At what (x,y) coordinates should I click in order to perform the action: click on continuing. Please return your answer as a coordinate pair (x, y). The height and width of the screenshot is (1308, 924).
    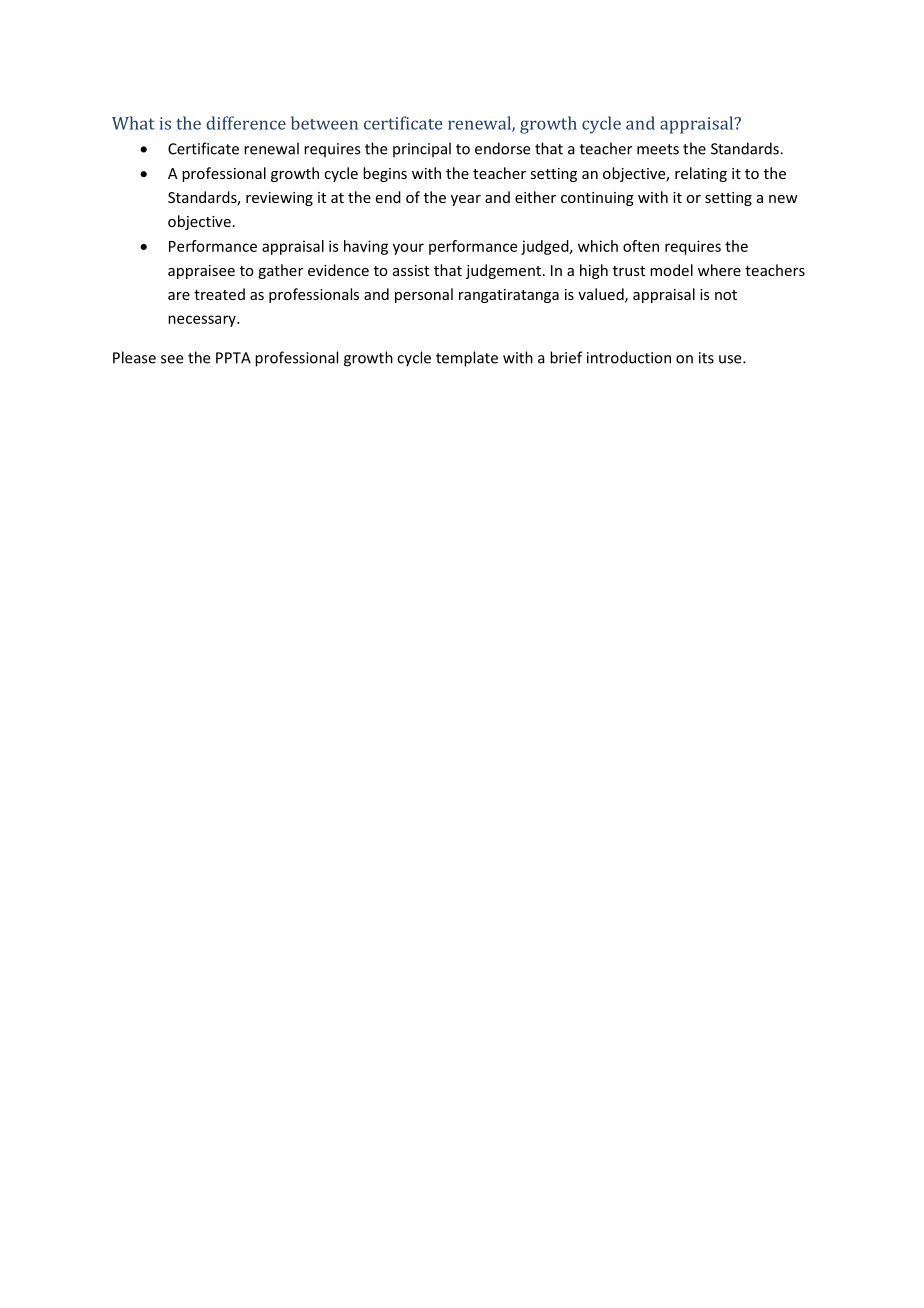
    Looking at the image, I should click on (597, 199).
